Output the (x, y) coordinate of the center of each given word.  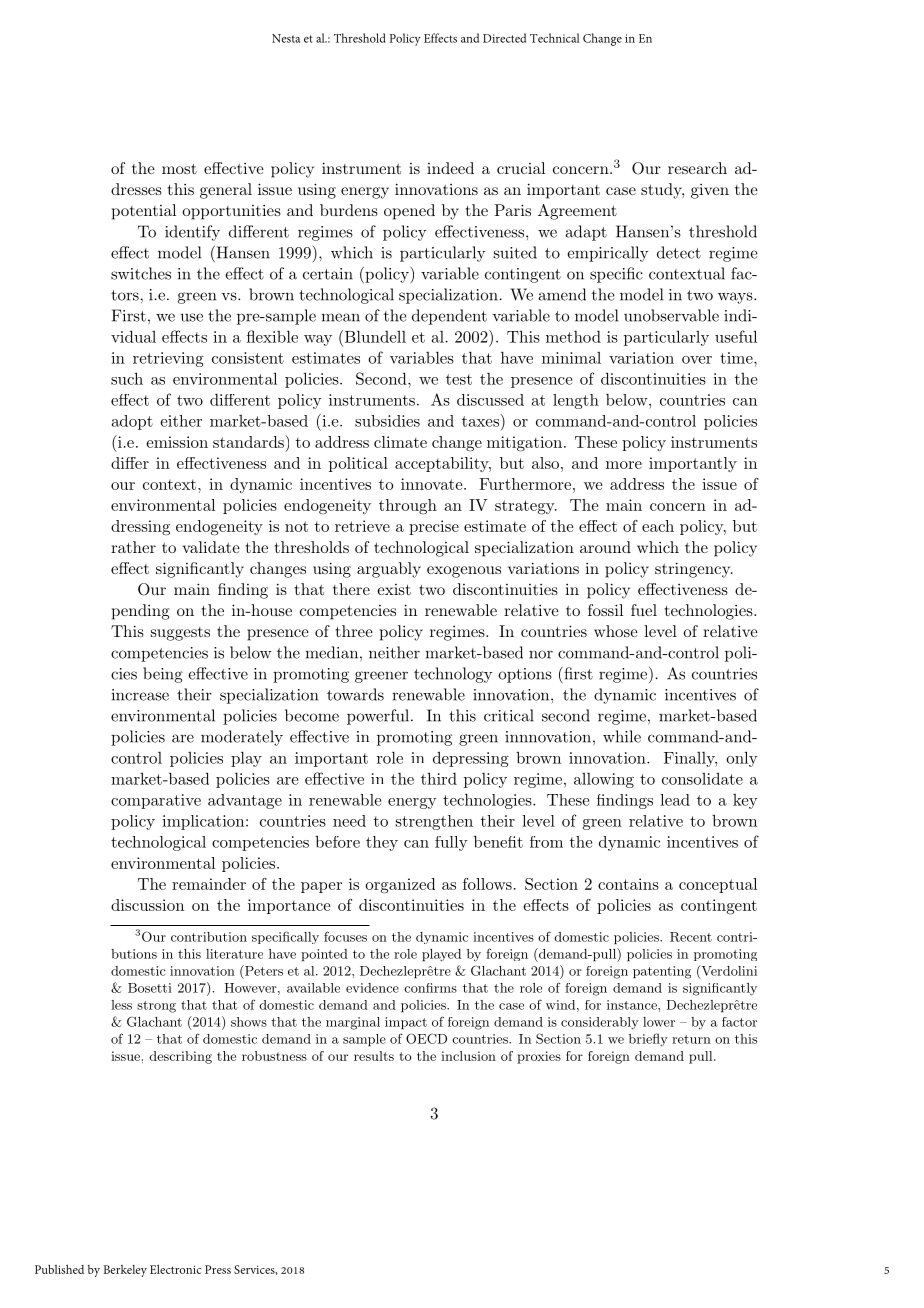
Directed (504, 38)
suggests (180, 634)
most (179, 168)
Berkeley (125, 1271)
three (354, 631)
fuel (644, 610)
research (697, 168)
